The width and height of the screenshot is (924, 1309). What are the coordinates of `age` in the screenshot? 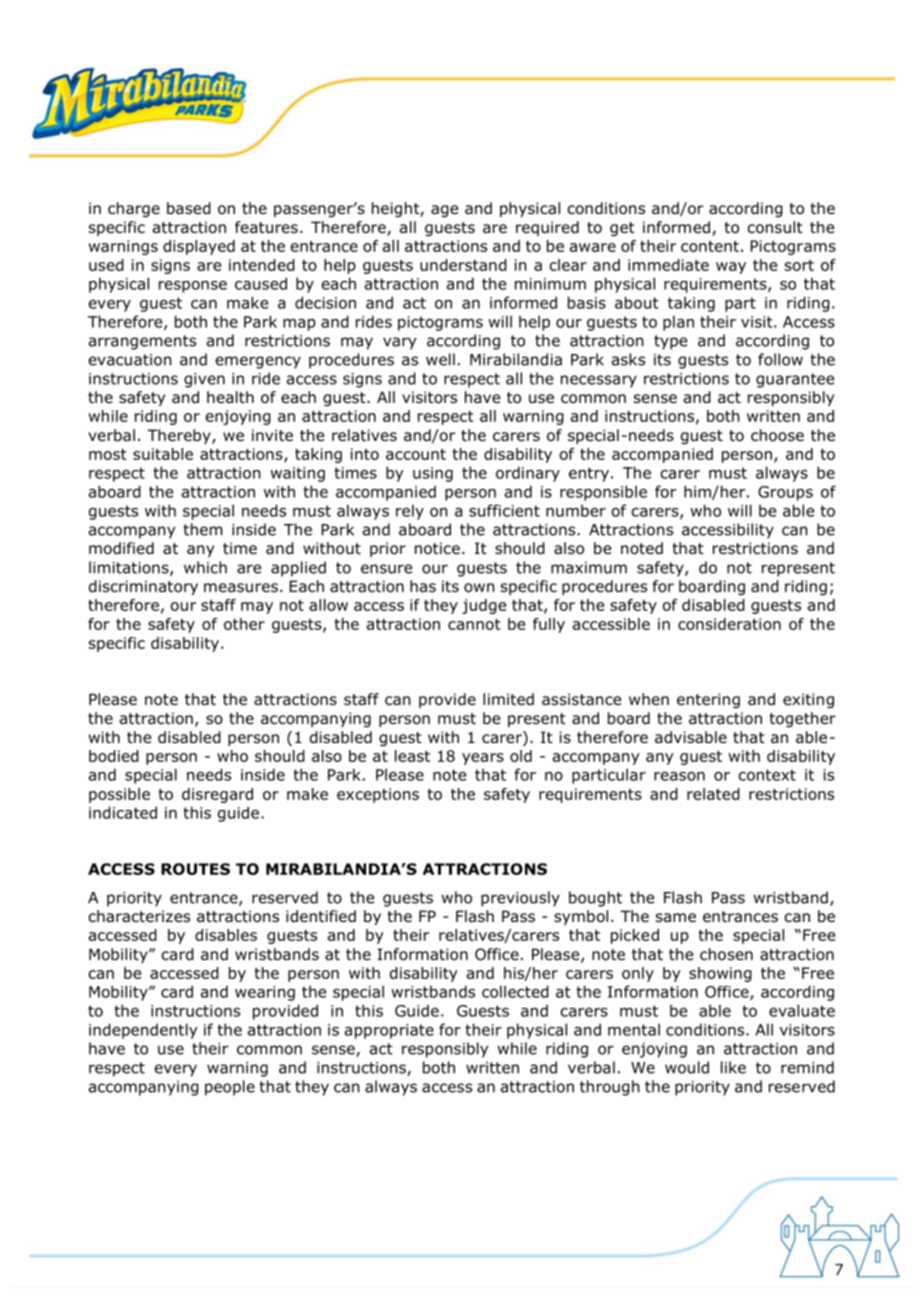 It's located at (444, 211).
